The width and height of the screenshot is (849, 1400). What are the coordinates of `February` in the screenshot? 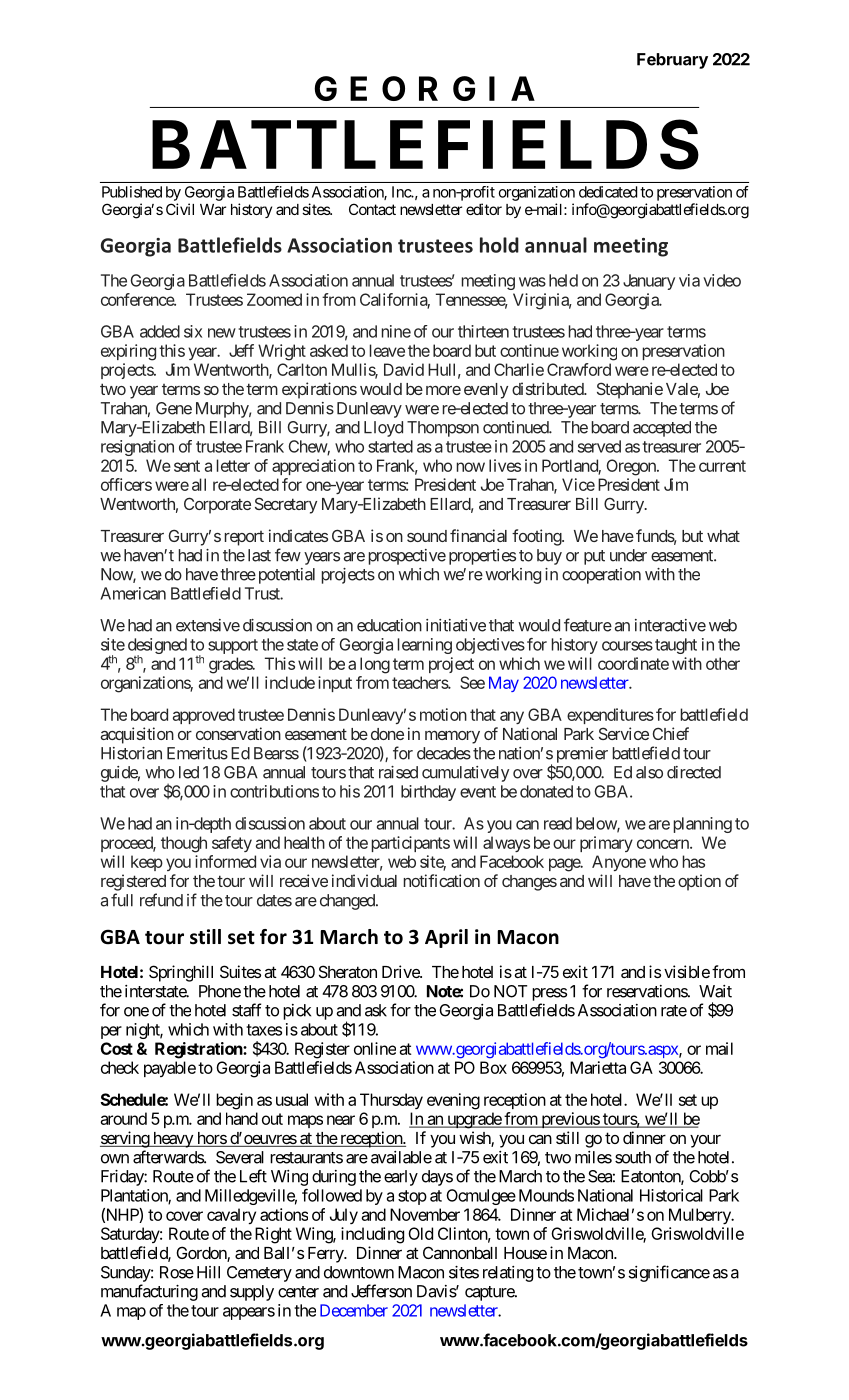 It's located at (672, 61).
